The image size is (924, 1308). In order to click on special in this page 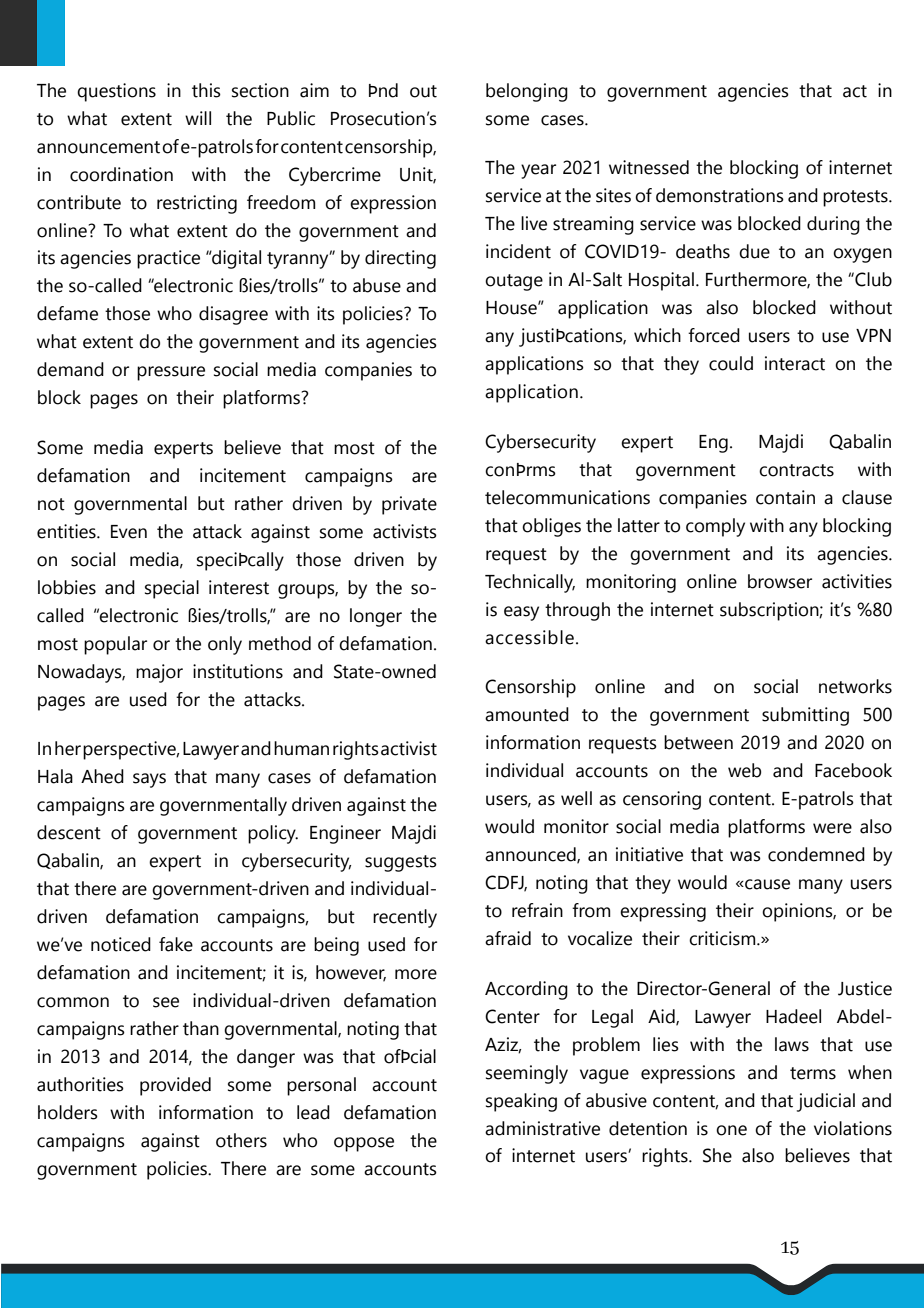, I will do `click(172, 589)`.
